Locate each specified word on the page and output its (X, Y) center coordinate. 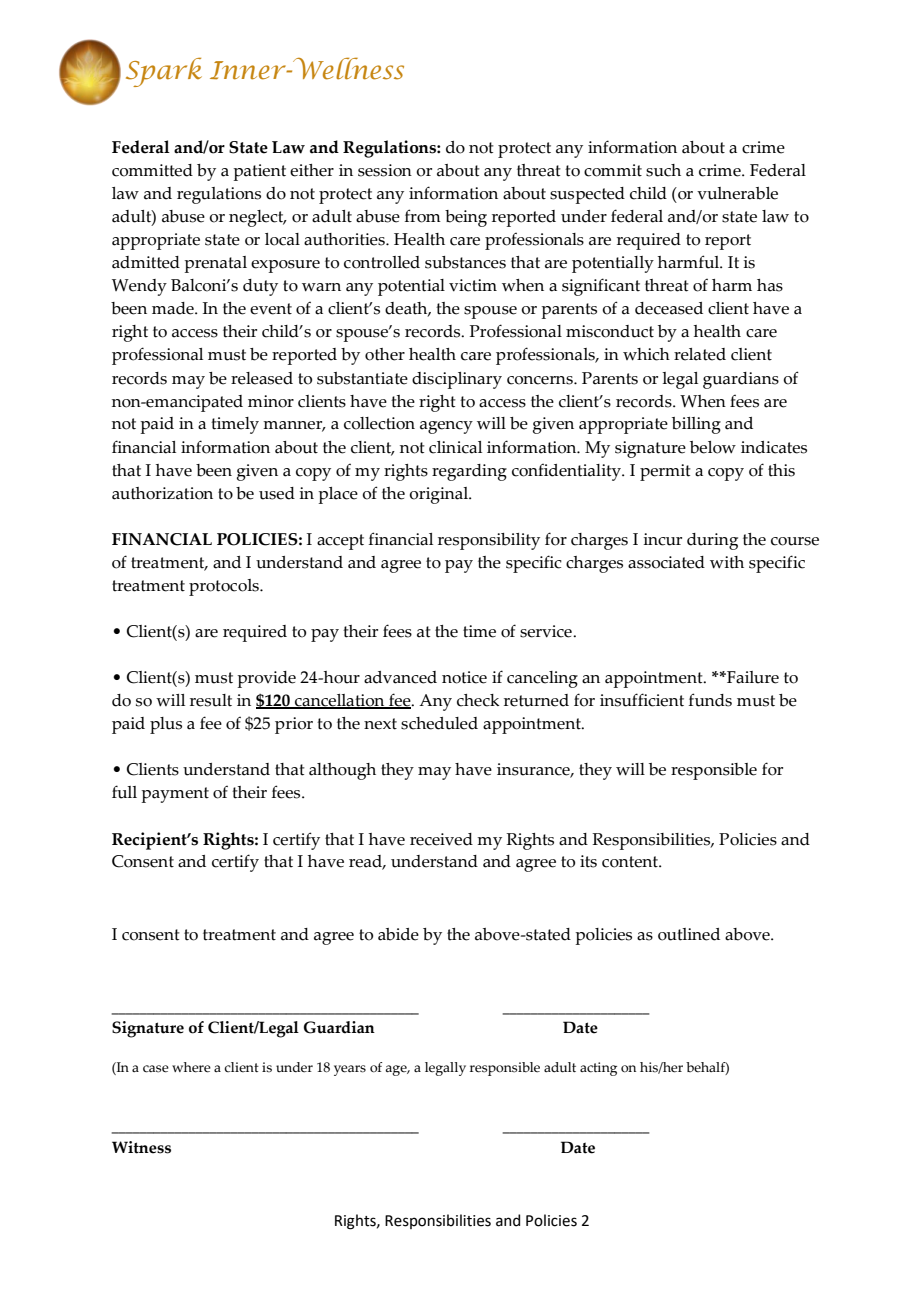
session (385, 170)
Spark (164, 72)
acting (598, 1069)
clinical (455, 447)
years (350, 1070)
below (713, 447)
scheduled (439, 723)
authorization (162, 493)
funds (710, 700)
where (191, 1067)
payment (175, 795)
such (663, 170)
